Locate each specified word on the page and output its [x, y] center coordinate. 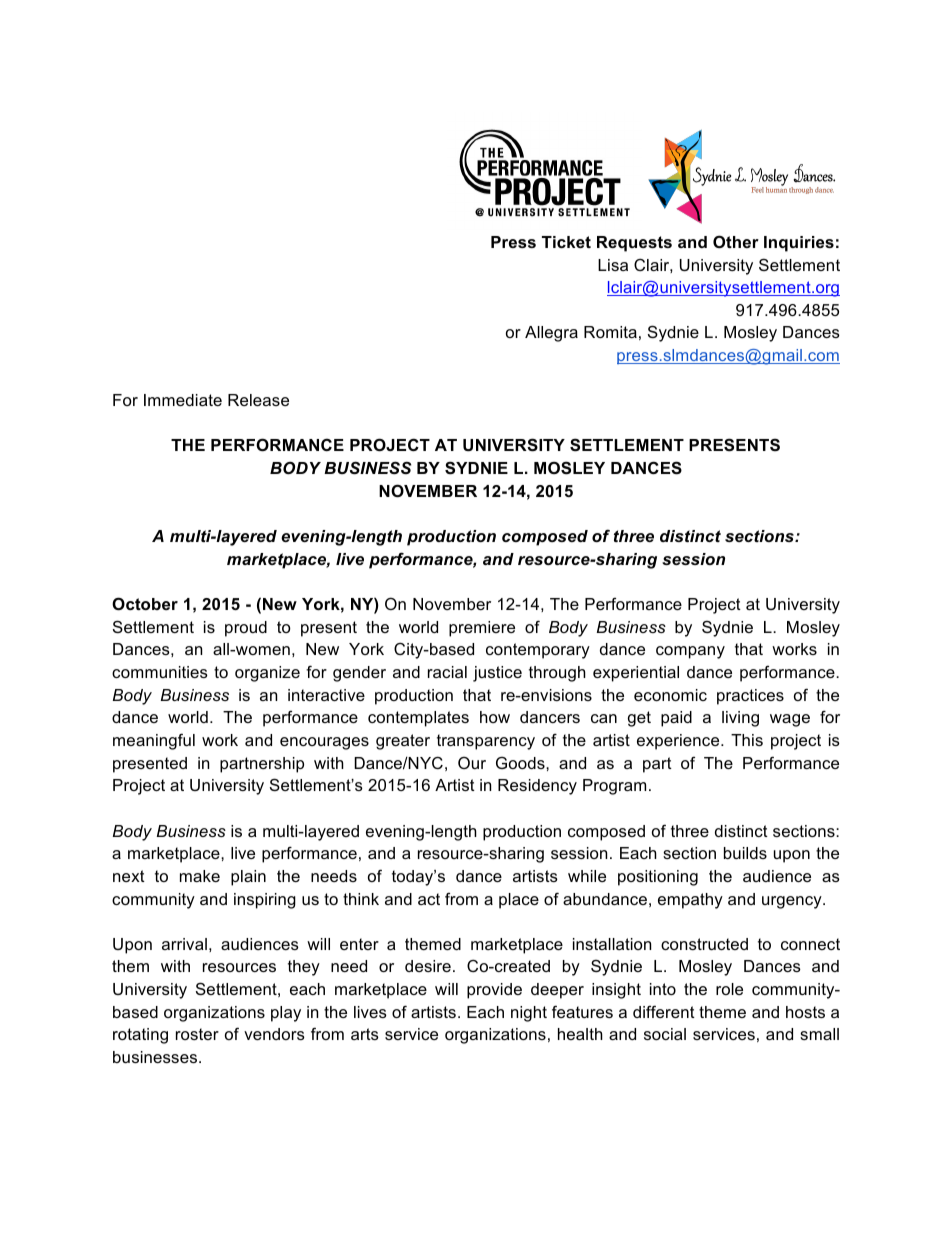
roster [197, 1034]
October [145, 603]
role [729, 989]
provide [494, 991]
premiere [482, 629]
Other [736, 241]
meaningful [154, 741]
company [690, 652]
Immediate [183, 400]
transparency [486, 742]
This [747, 740]
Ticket [566, 242]
